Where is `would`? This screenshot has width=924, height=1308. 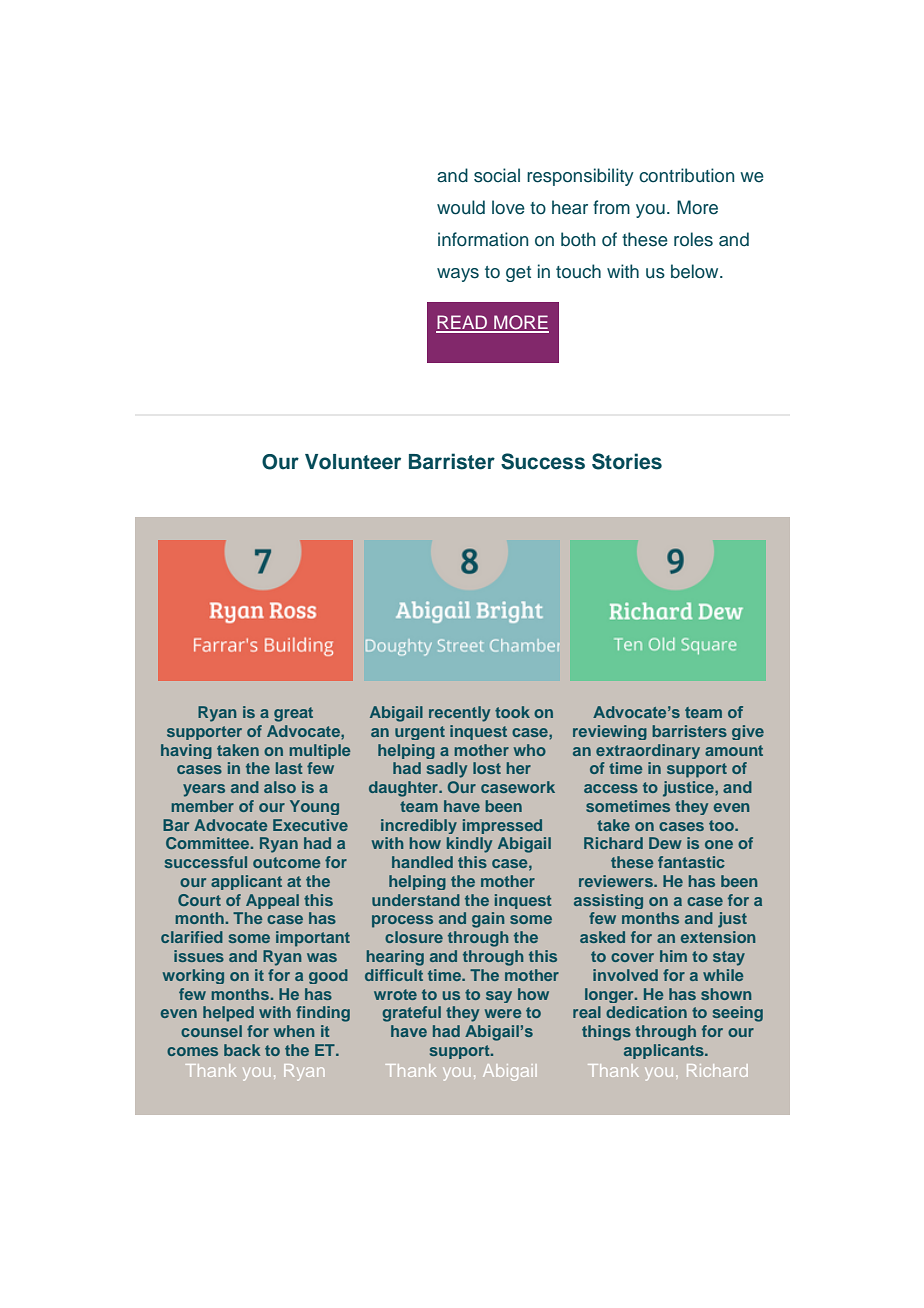 would is located at coordinates (461, 207).
